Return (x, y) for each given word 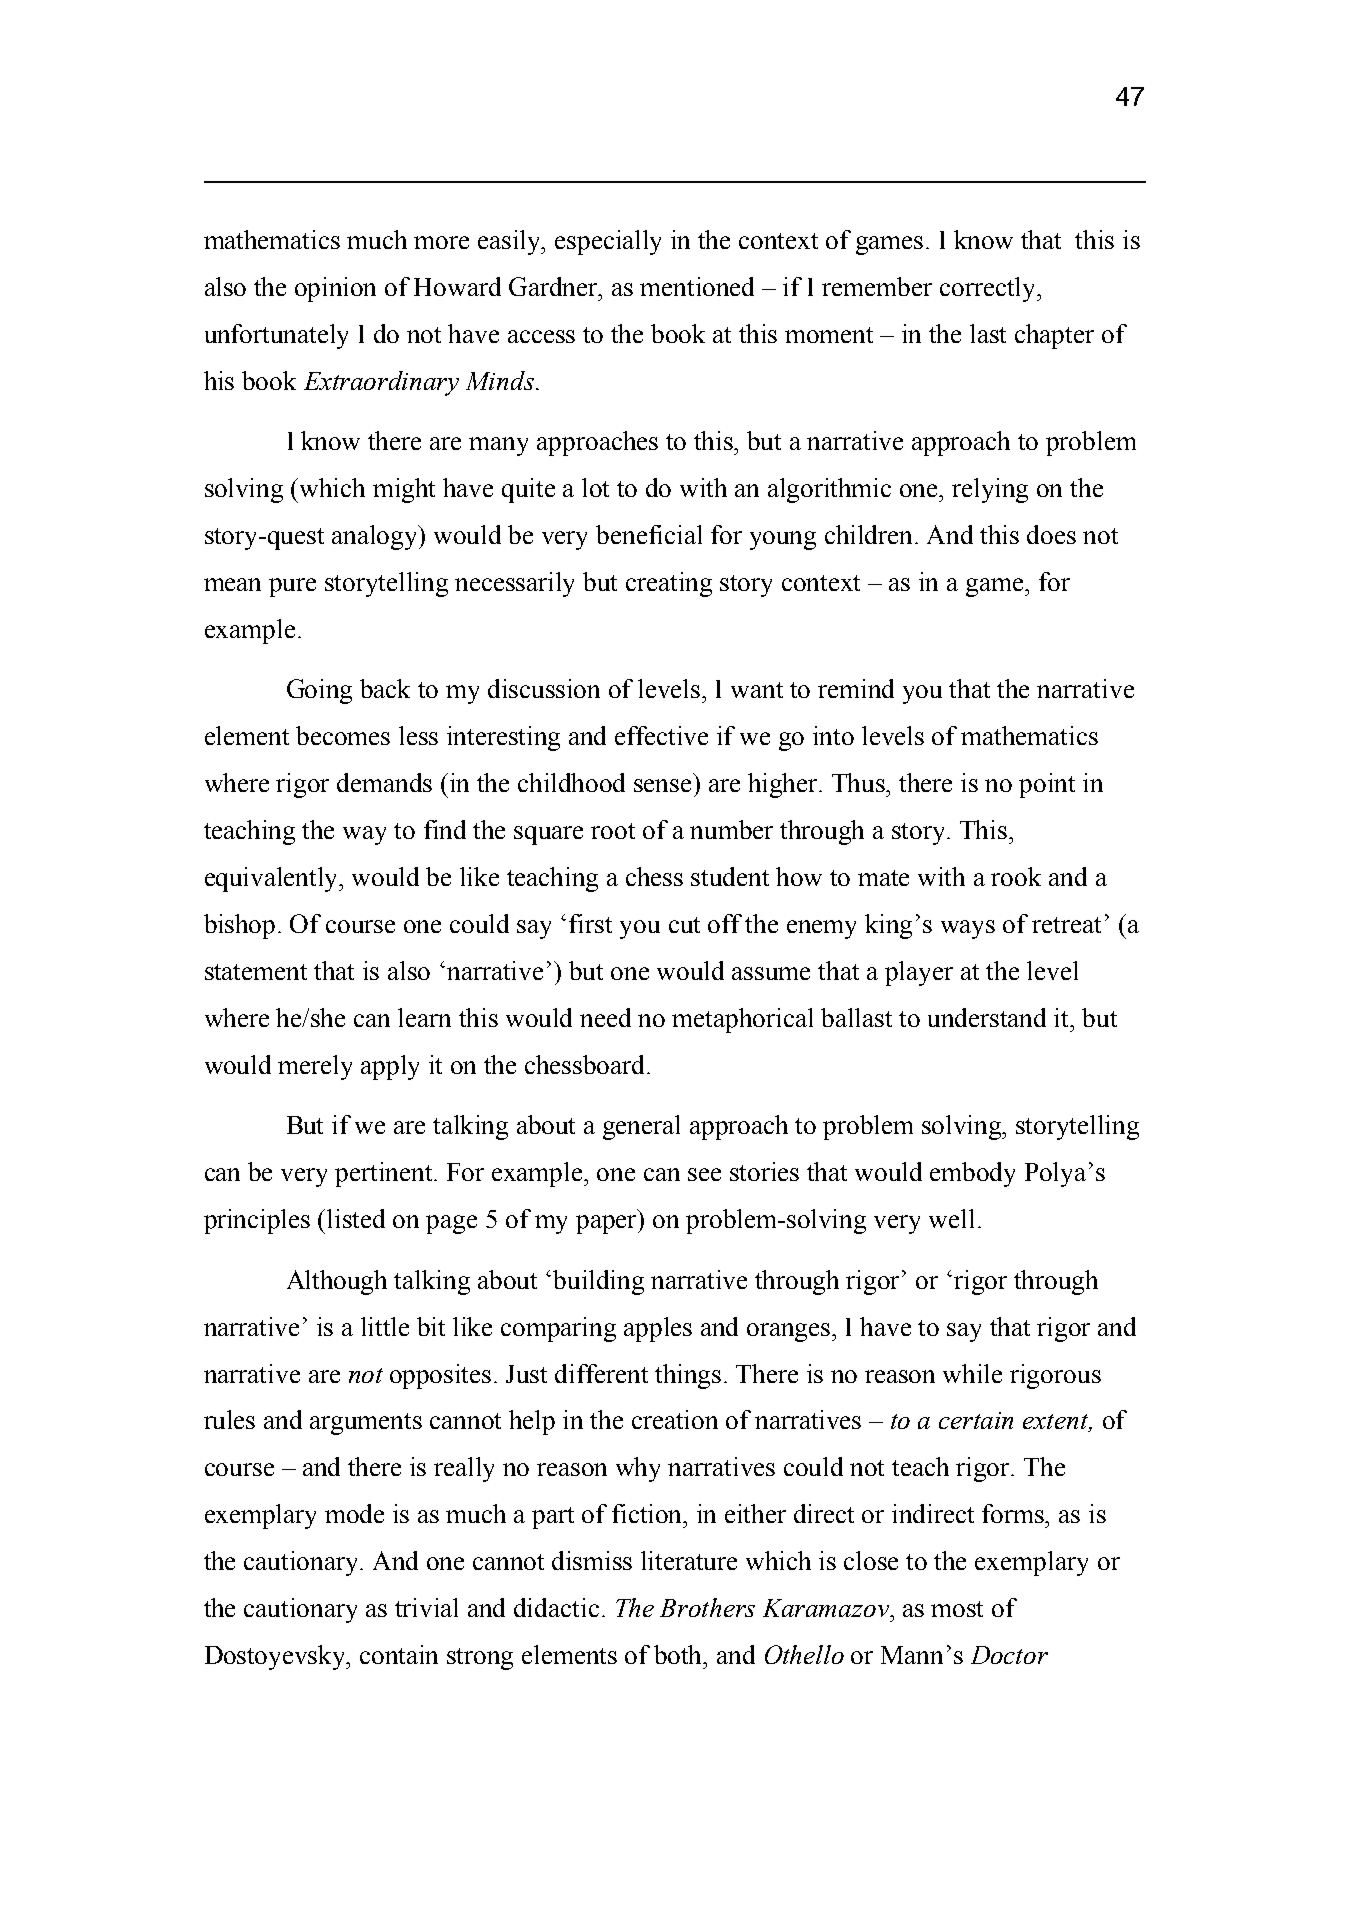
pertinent (385, 1174)
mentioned (697, 286)
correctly (989, 289)
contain (399, 1654)
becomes (343, 735)
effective (661, 735)
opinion (335, 289)
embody (972, 1174)
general (641, 1127)
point (1047, 785)
